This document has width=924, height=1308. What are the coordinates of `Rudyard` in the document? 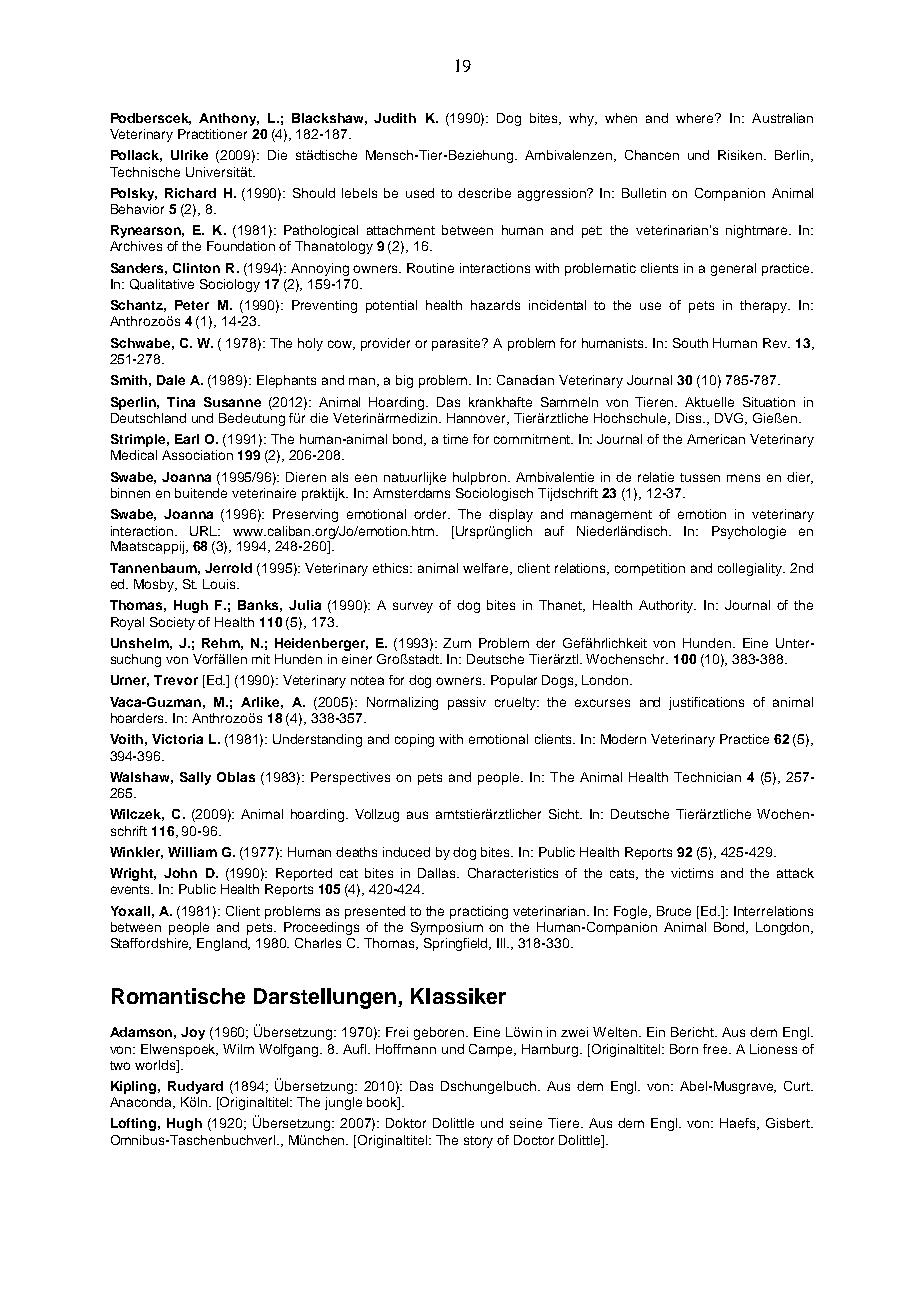 It's located at (195, 1087).
